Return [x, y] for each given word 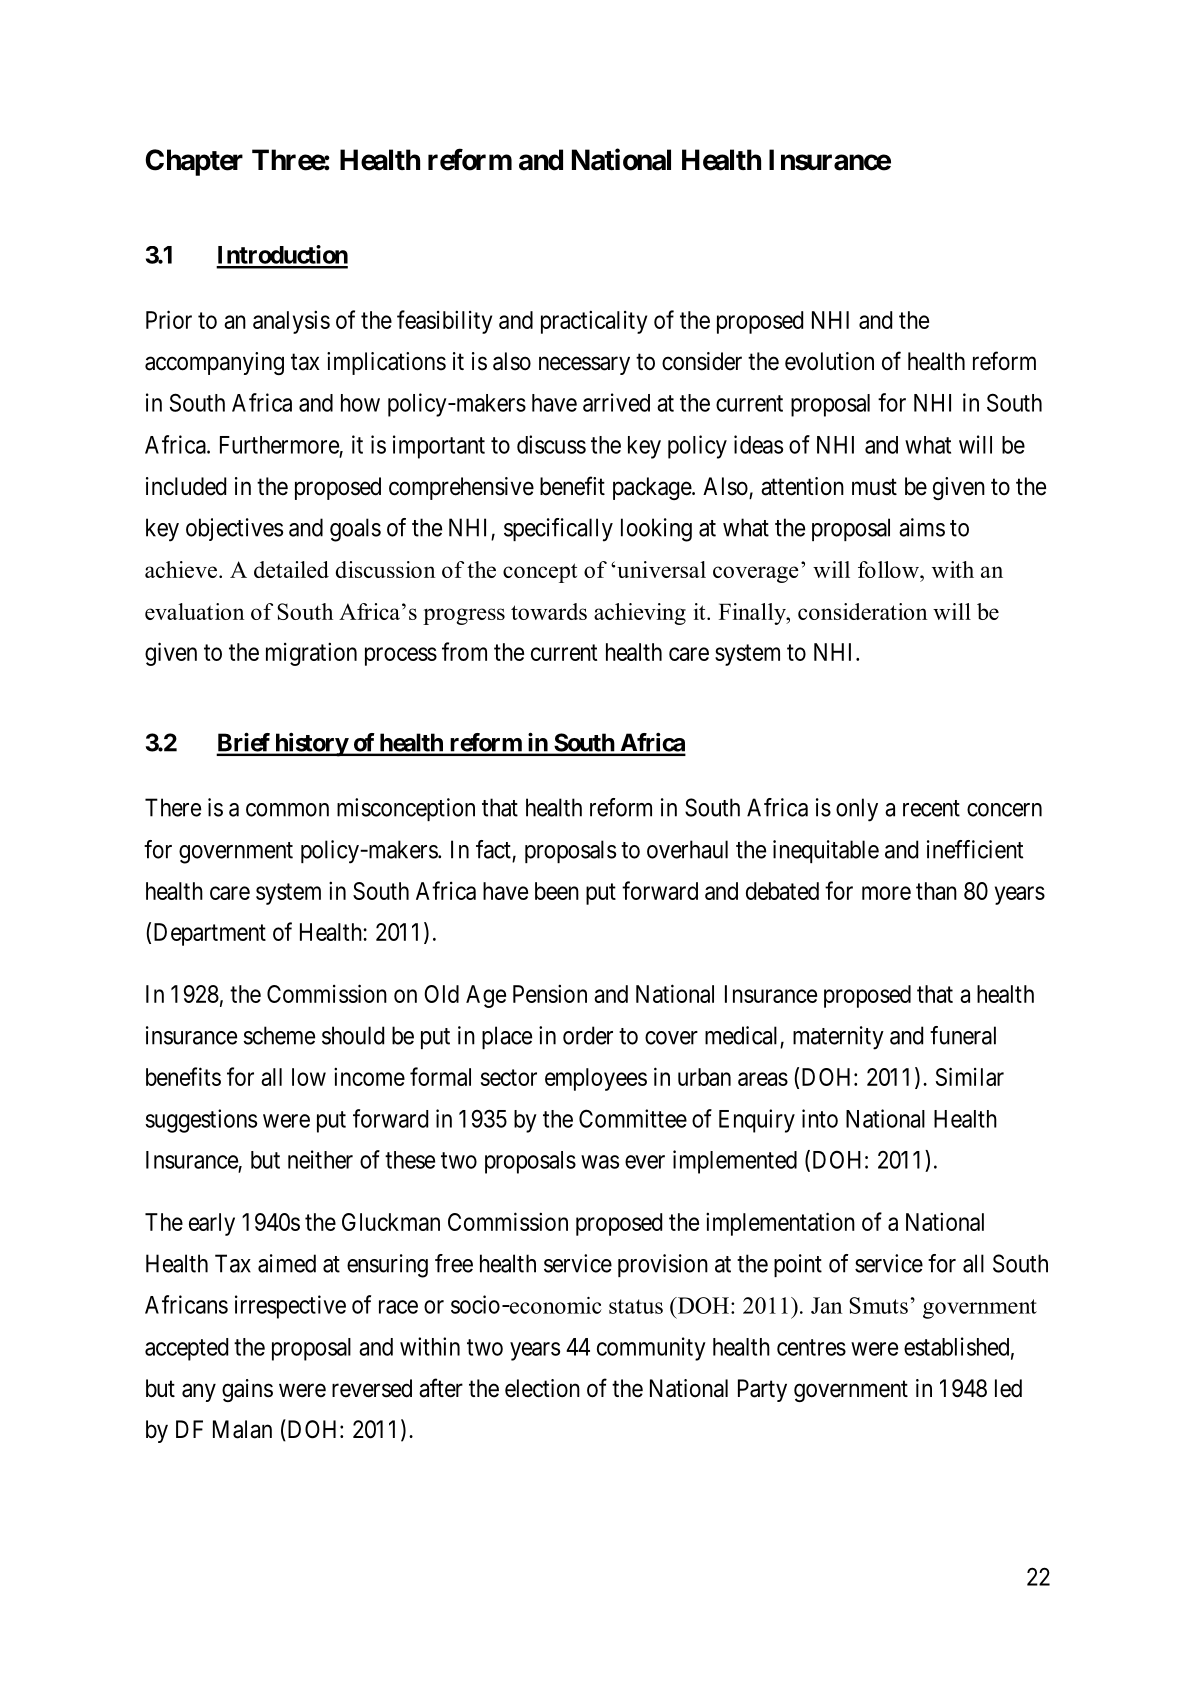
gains [247, 1390]
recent [931, 808]
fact [493, 849]
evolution [829, 361]
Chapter [194, 162]
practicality [594, 322]
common [287, 810]
